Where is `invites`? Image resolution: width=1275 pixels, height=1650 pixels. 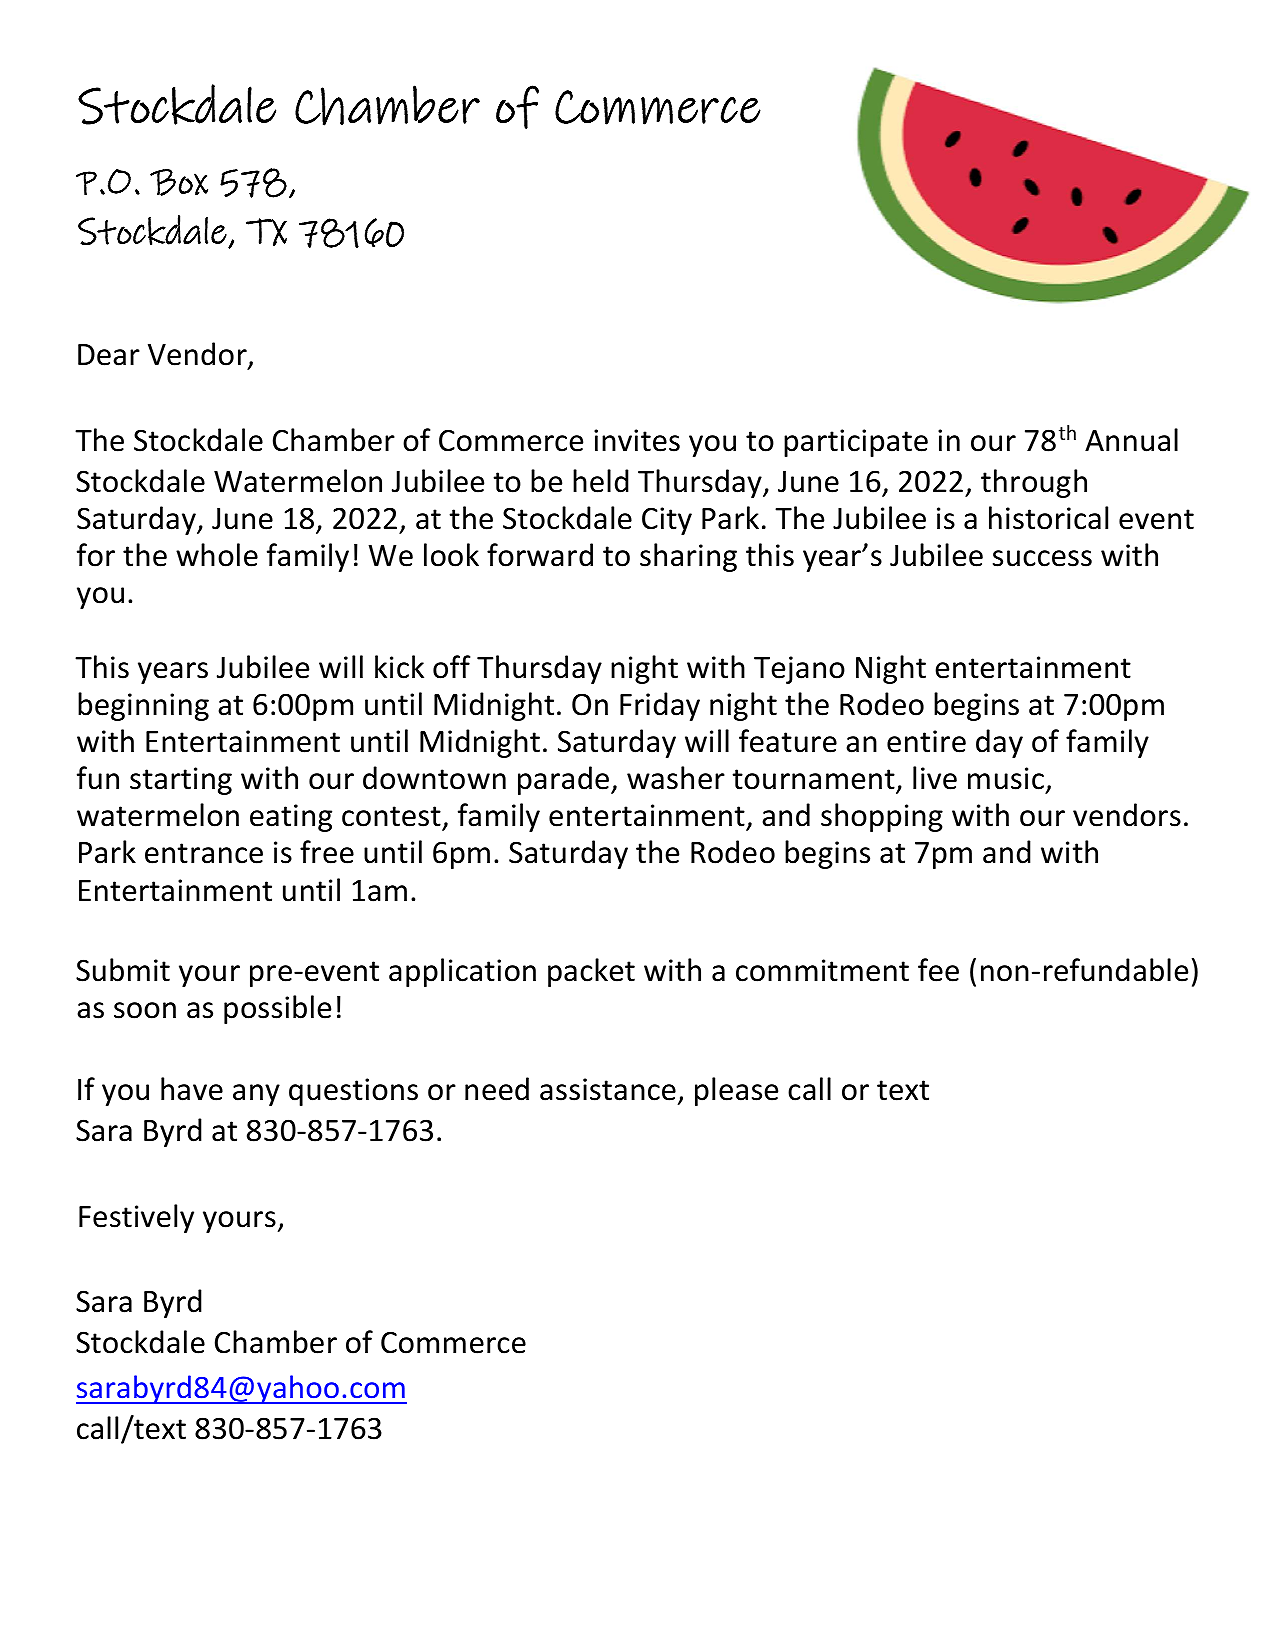 invites is located at coordinates (637, 440).
